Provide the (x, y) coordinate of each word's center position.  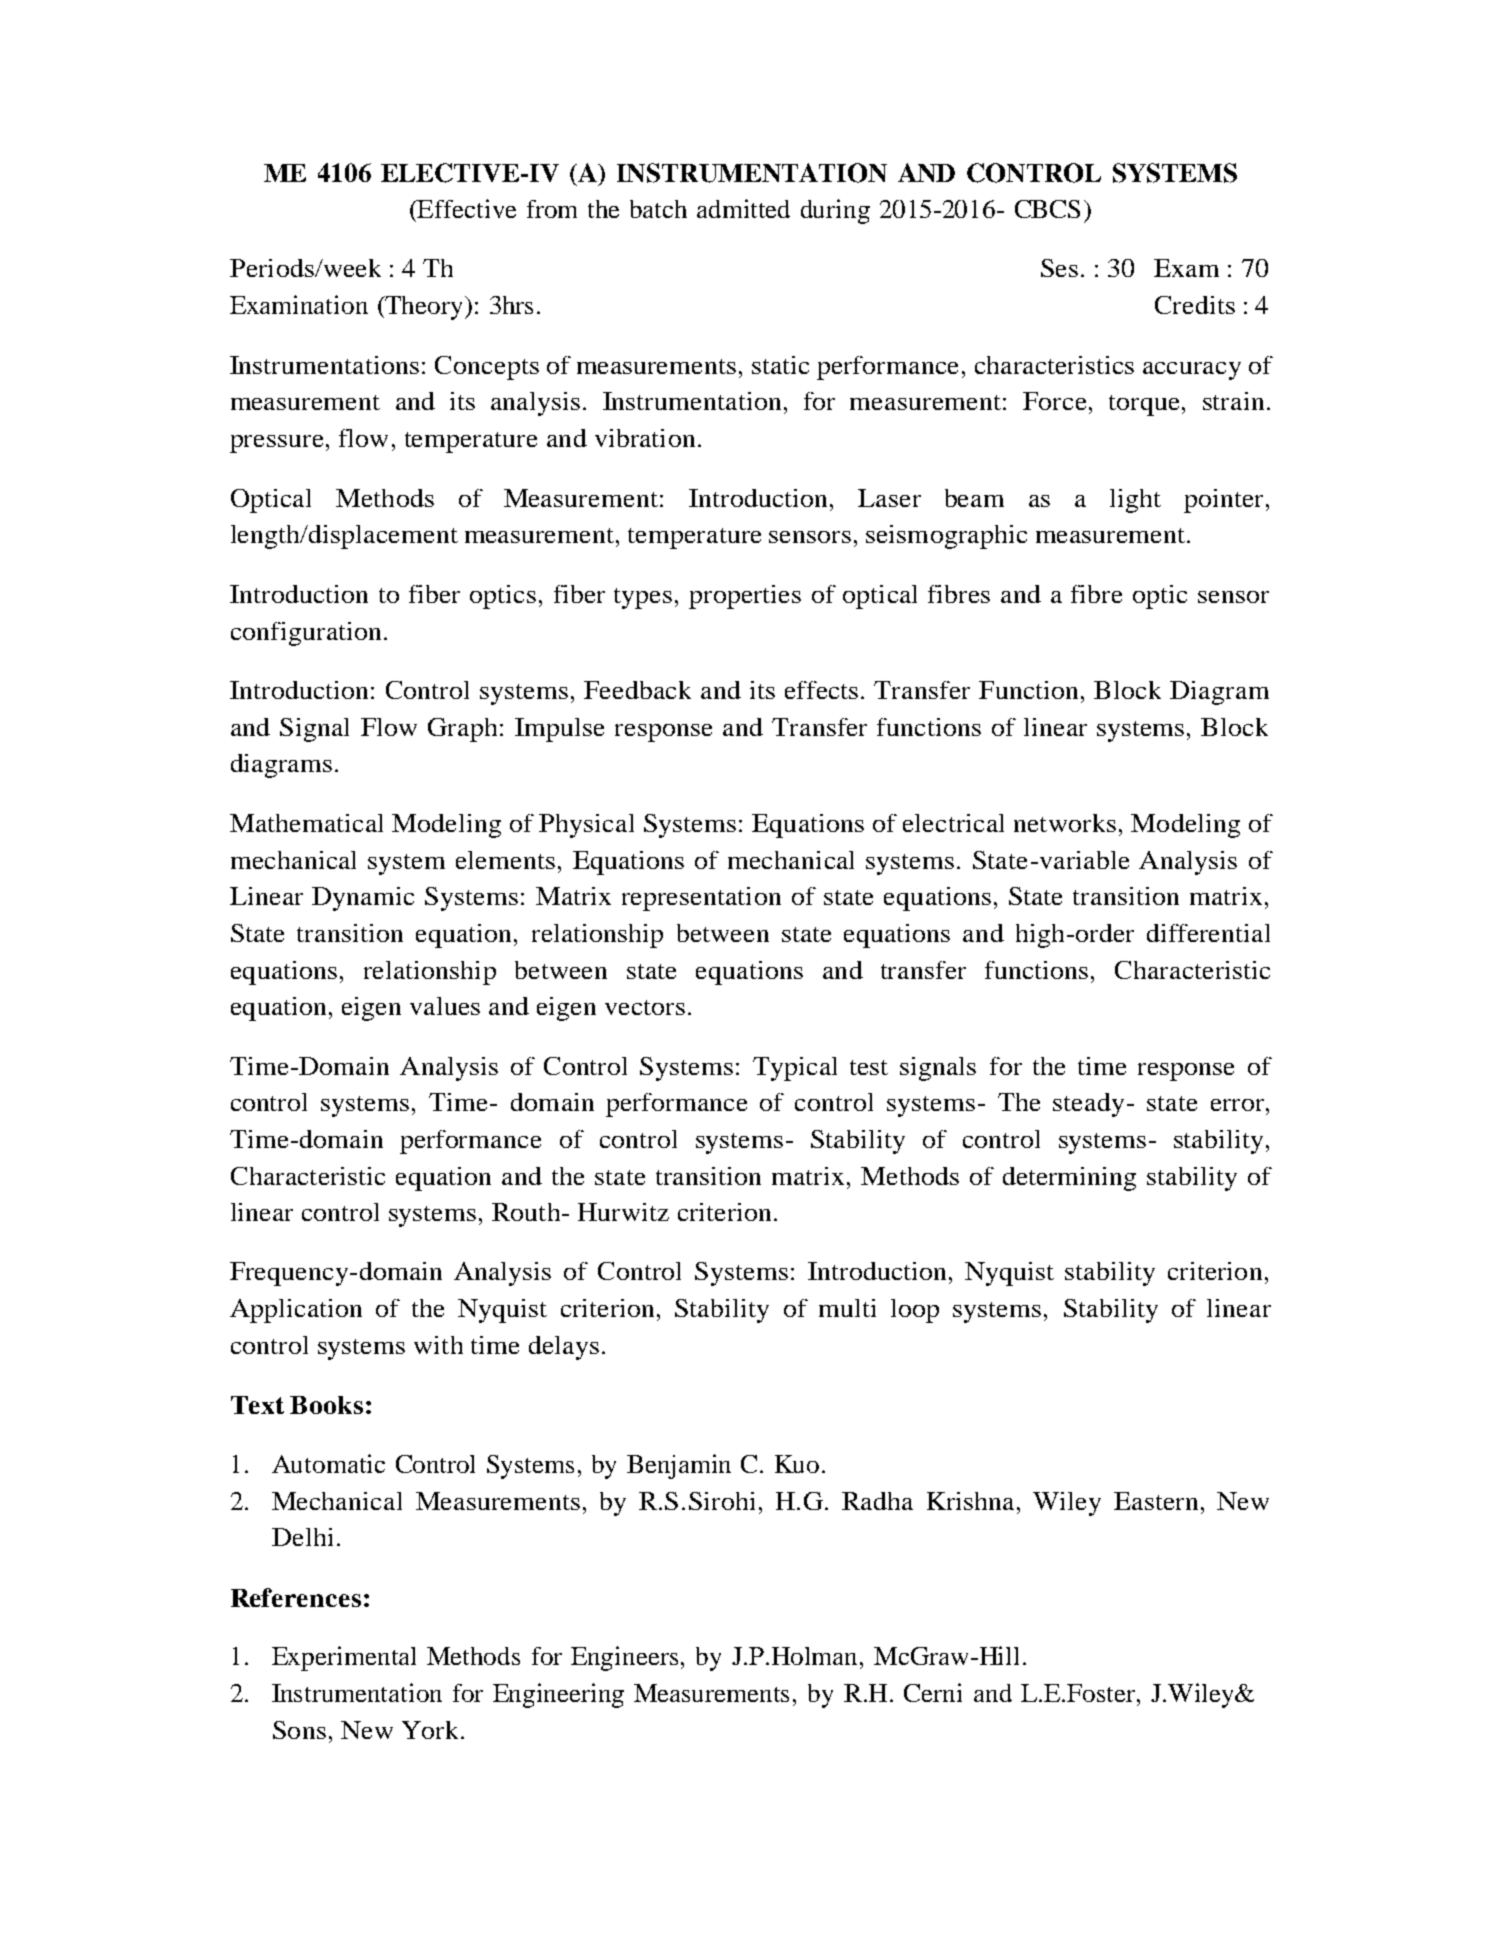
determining (1069, 1179)
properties (745, 597)
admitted (743, 208)
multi (847, 1308)
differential (1208, 933)
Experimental (344, 1658)
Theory (425, 308)
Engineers (624, 1658)
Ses (1059, 268)
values (445, 1006)
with (438, 1345)
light (1135, 501)
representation (701, 899)
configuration (306, 634)
